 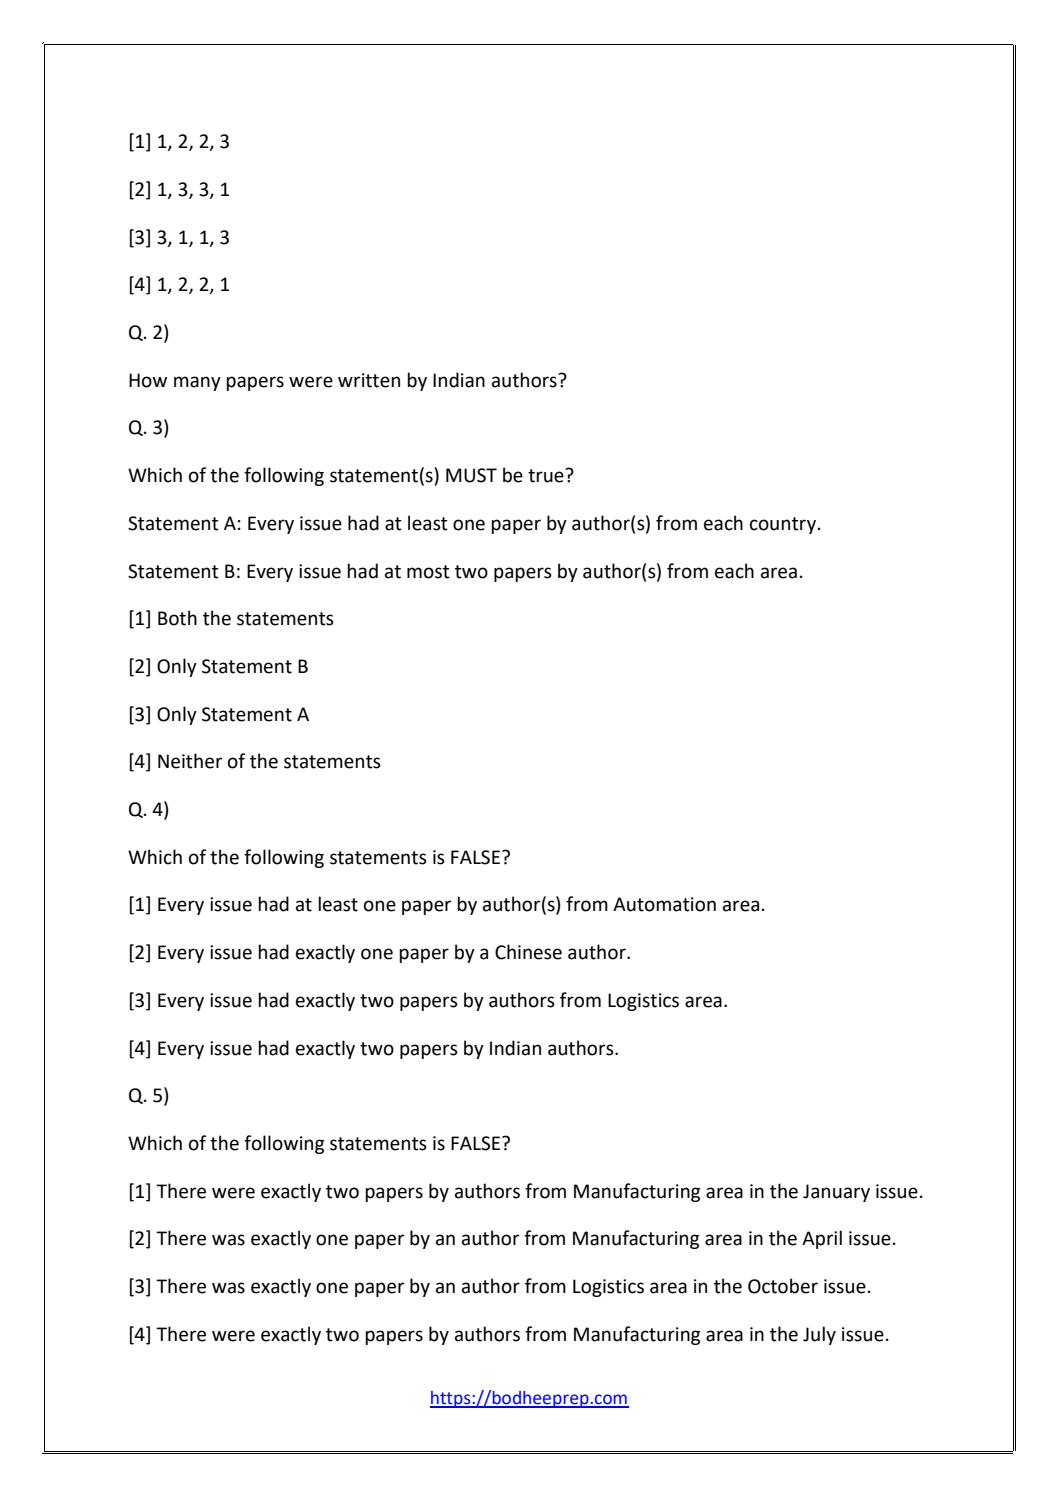 I want to click on January, so click(x=836, y=1193).
